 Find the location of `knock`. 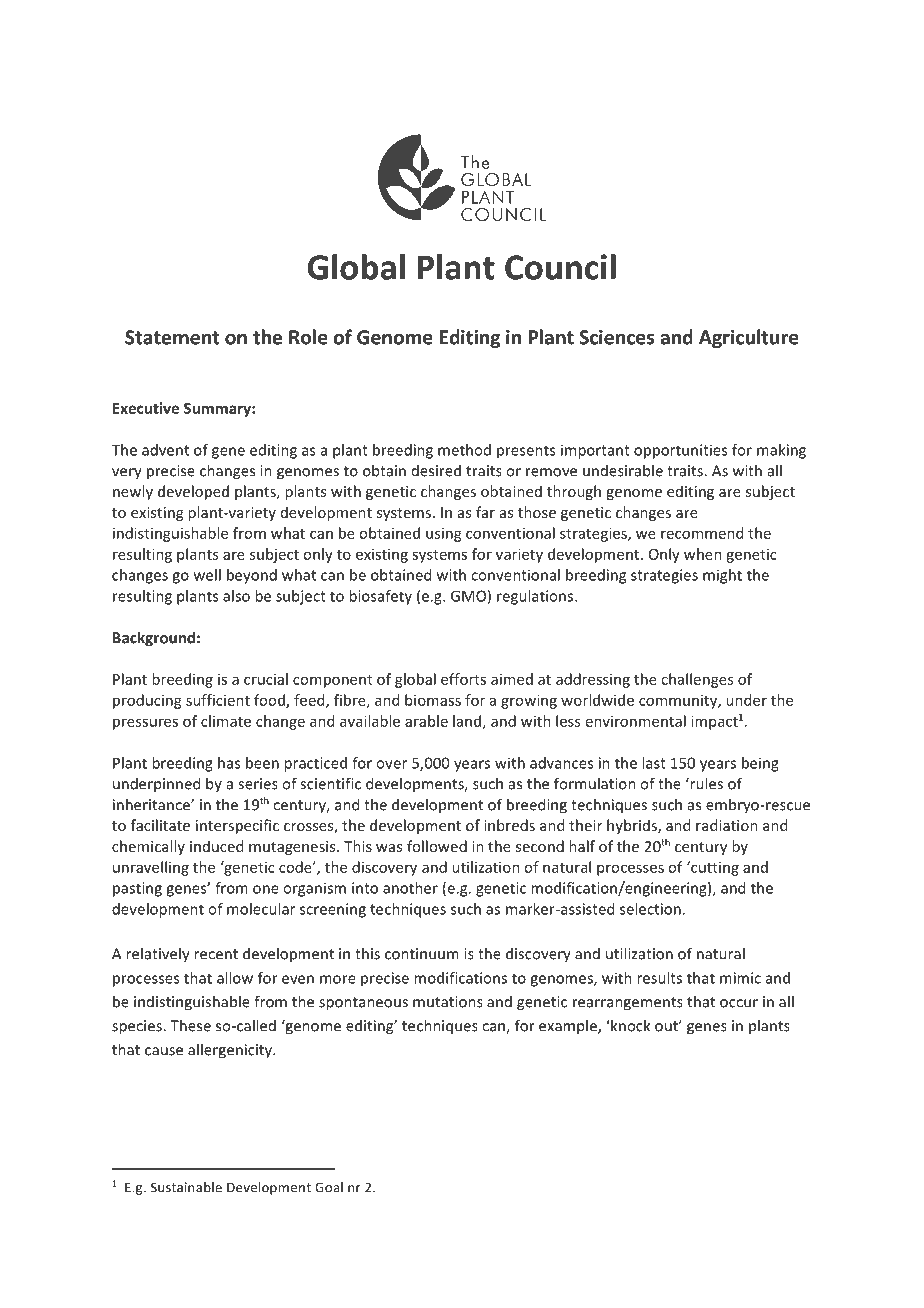

knock is located at coordinates (629, 1025).
